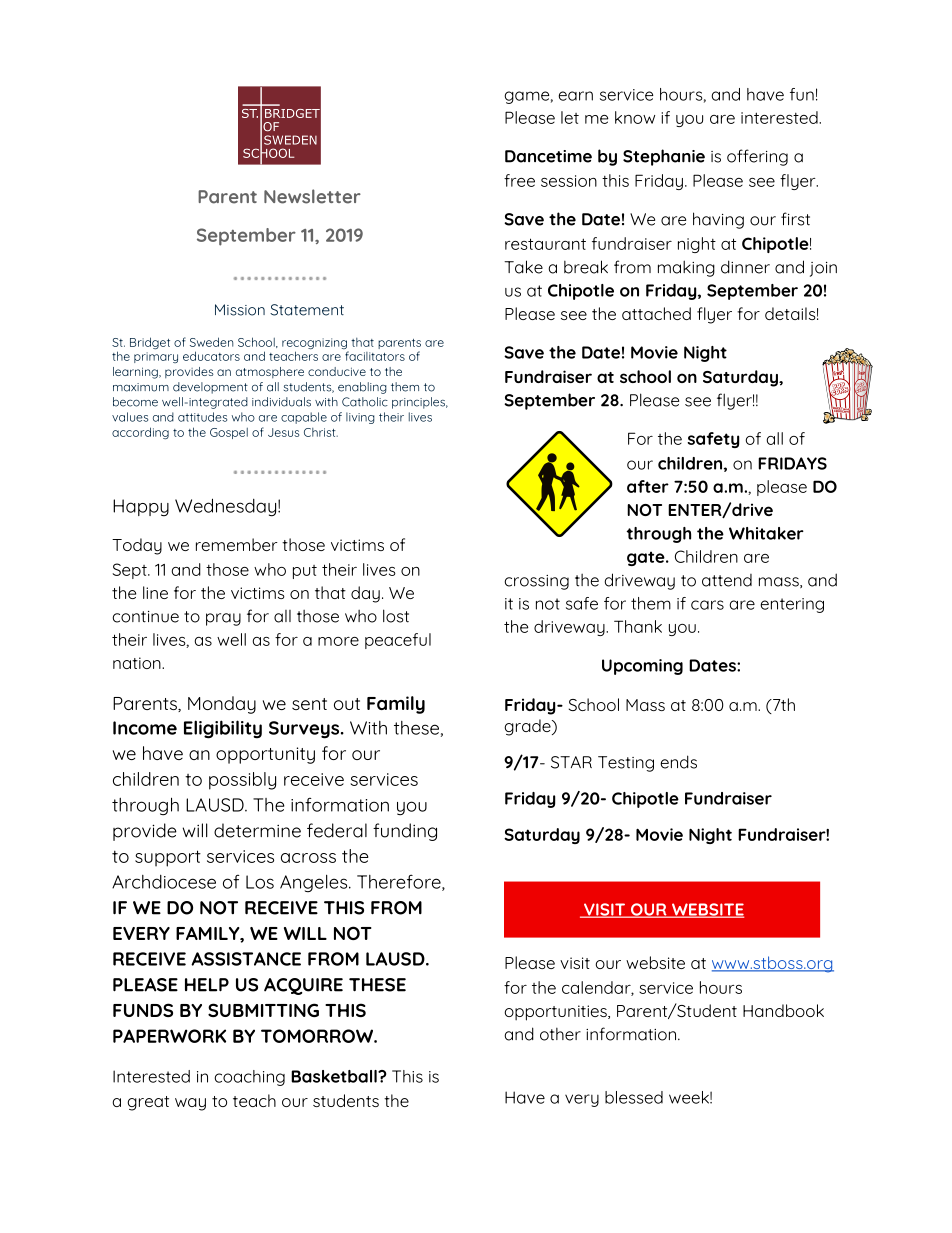  Describe the element at coordinates (312, 196) in the image. I see `Newsletter` at that location.
